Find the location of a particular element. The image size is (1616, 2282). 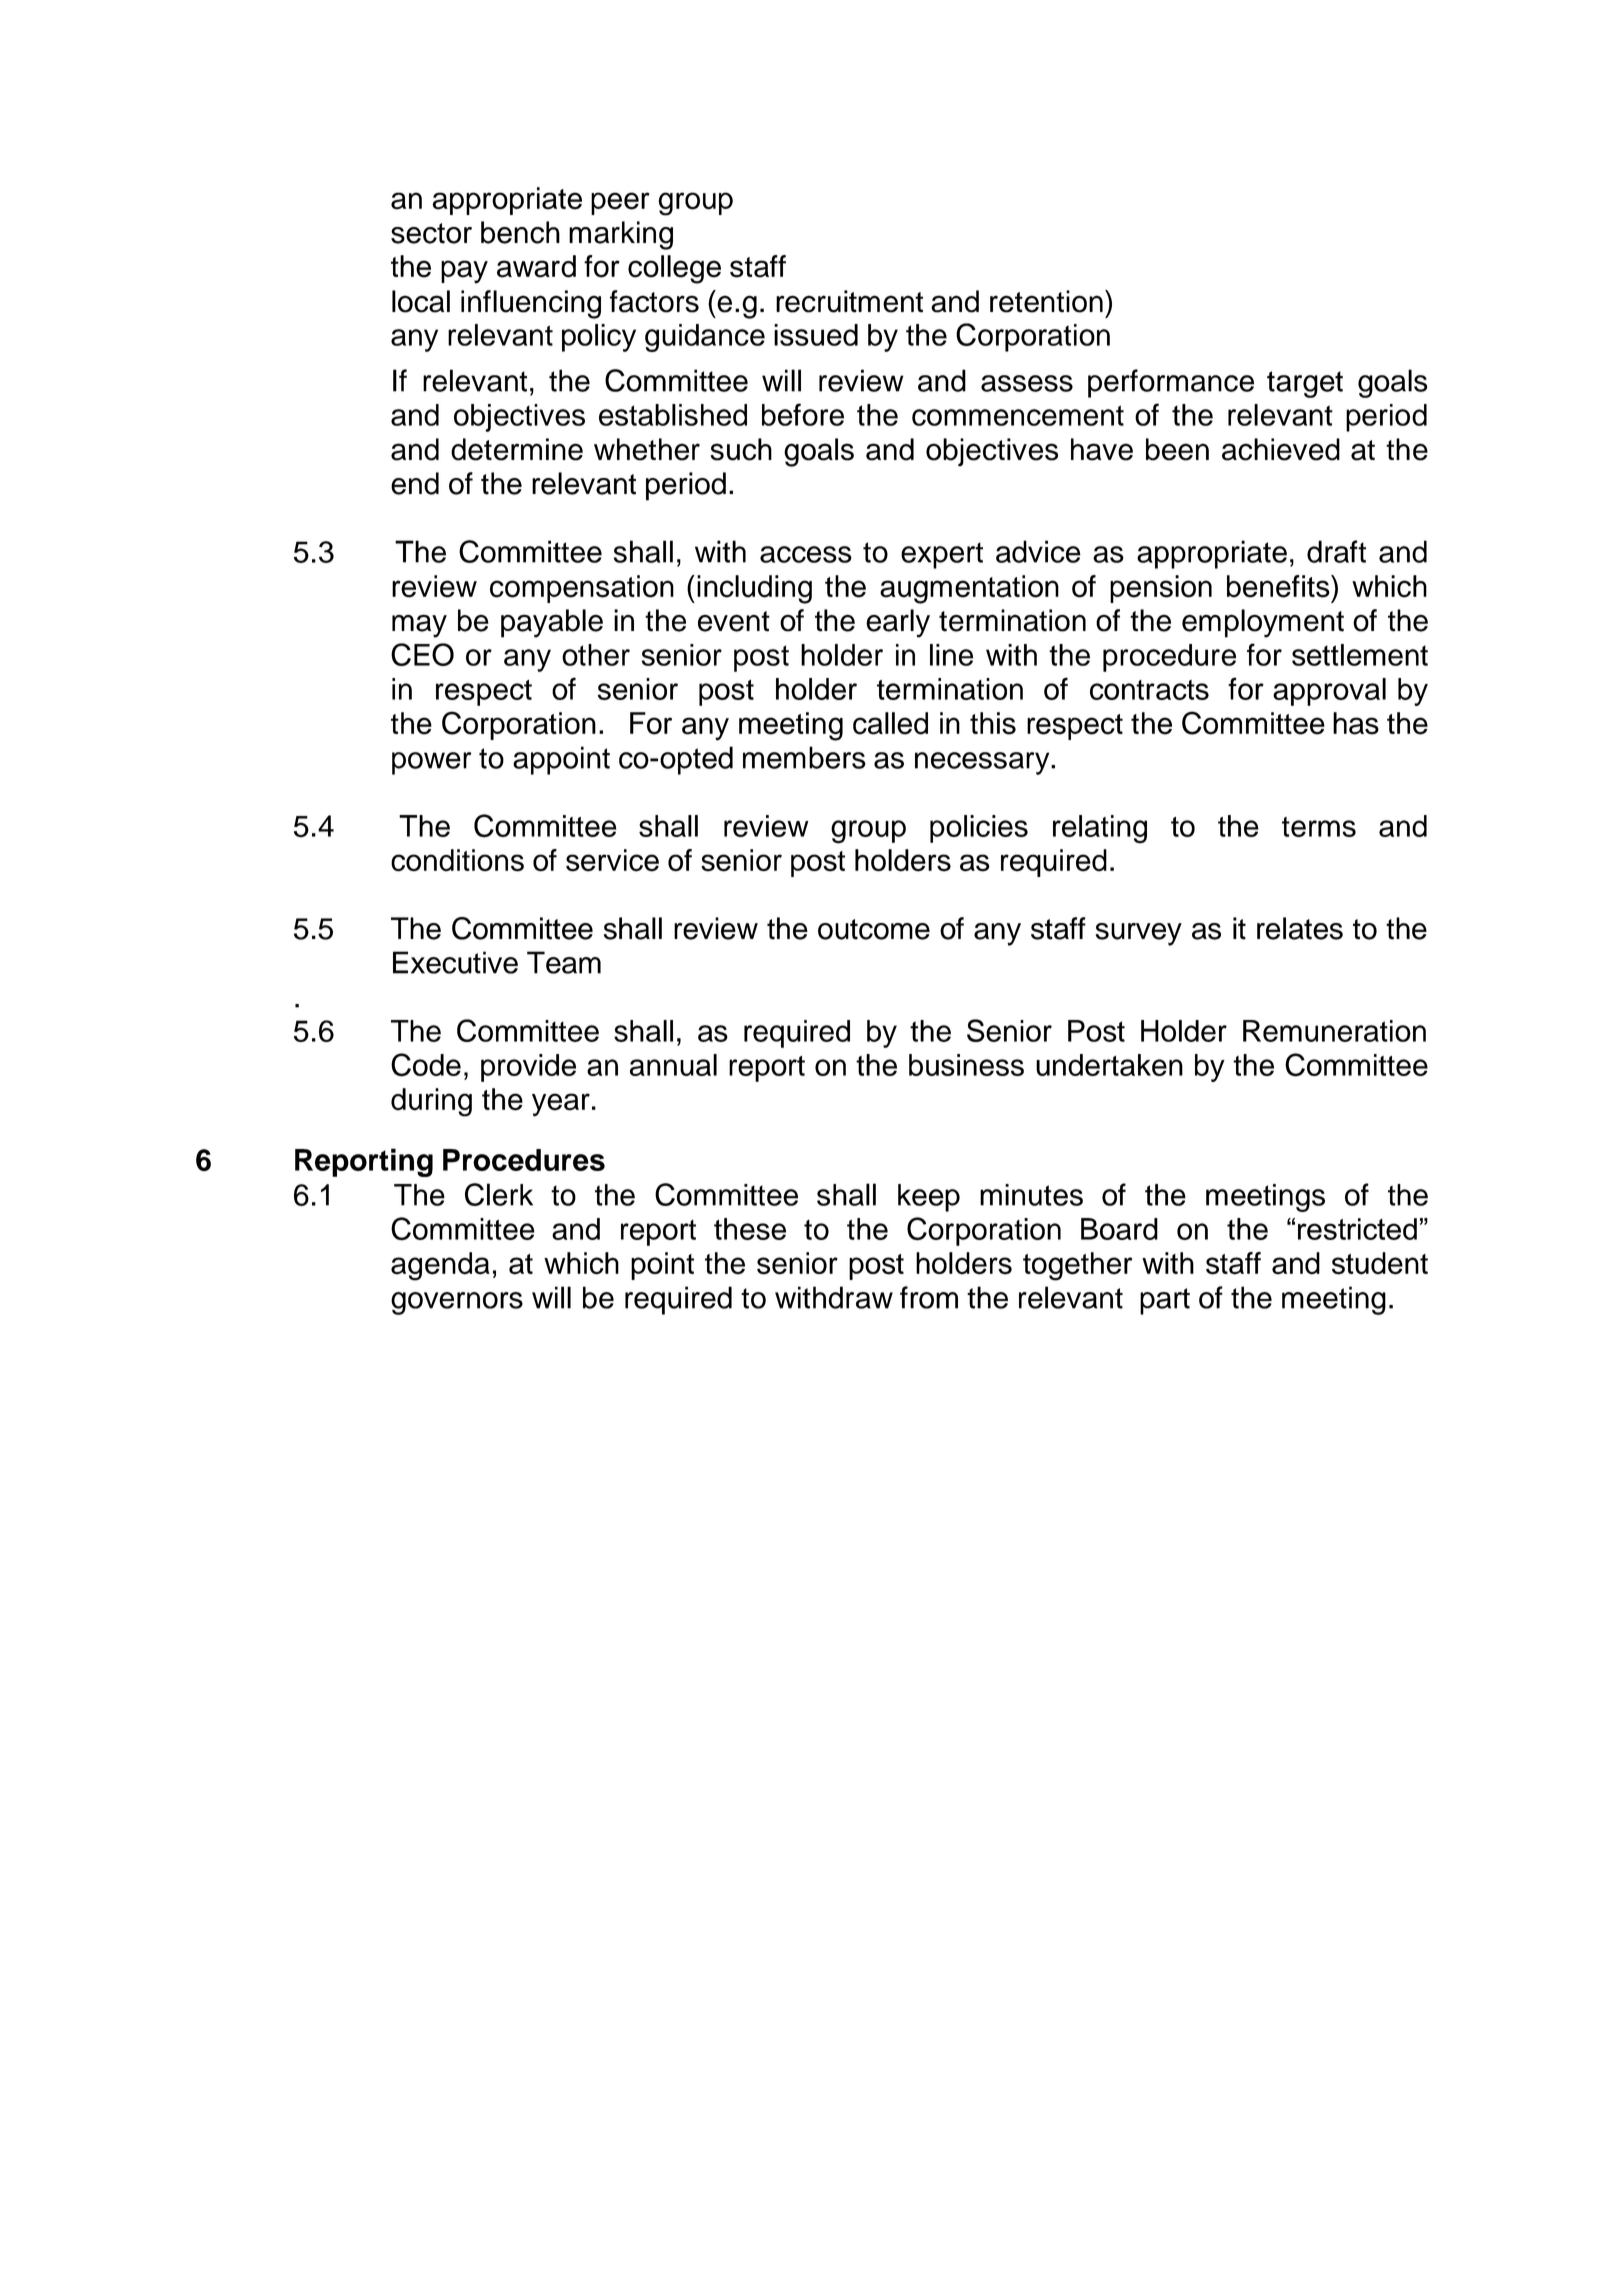

retention is located at coordinates (1046, 301).
